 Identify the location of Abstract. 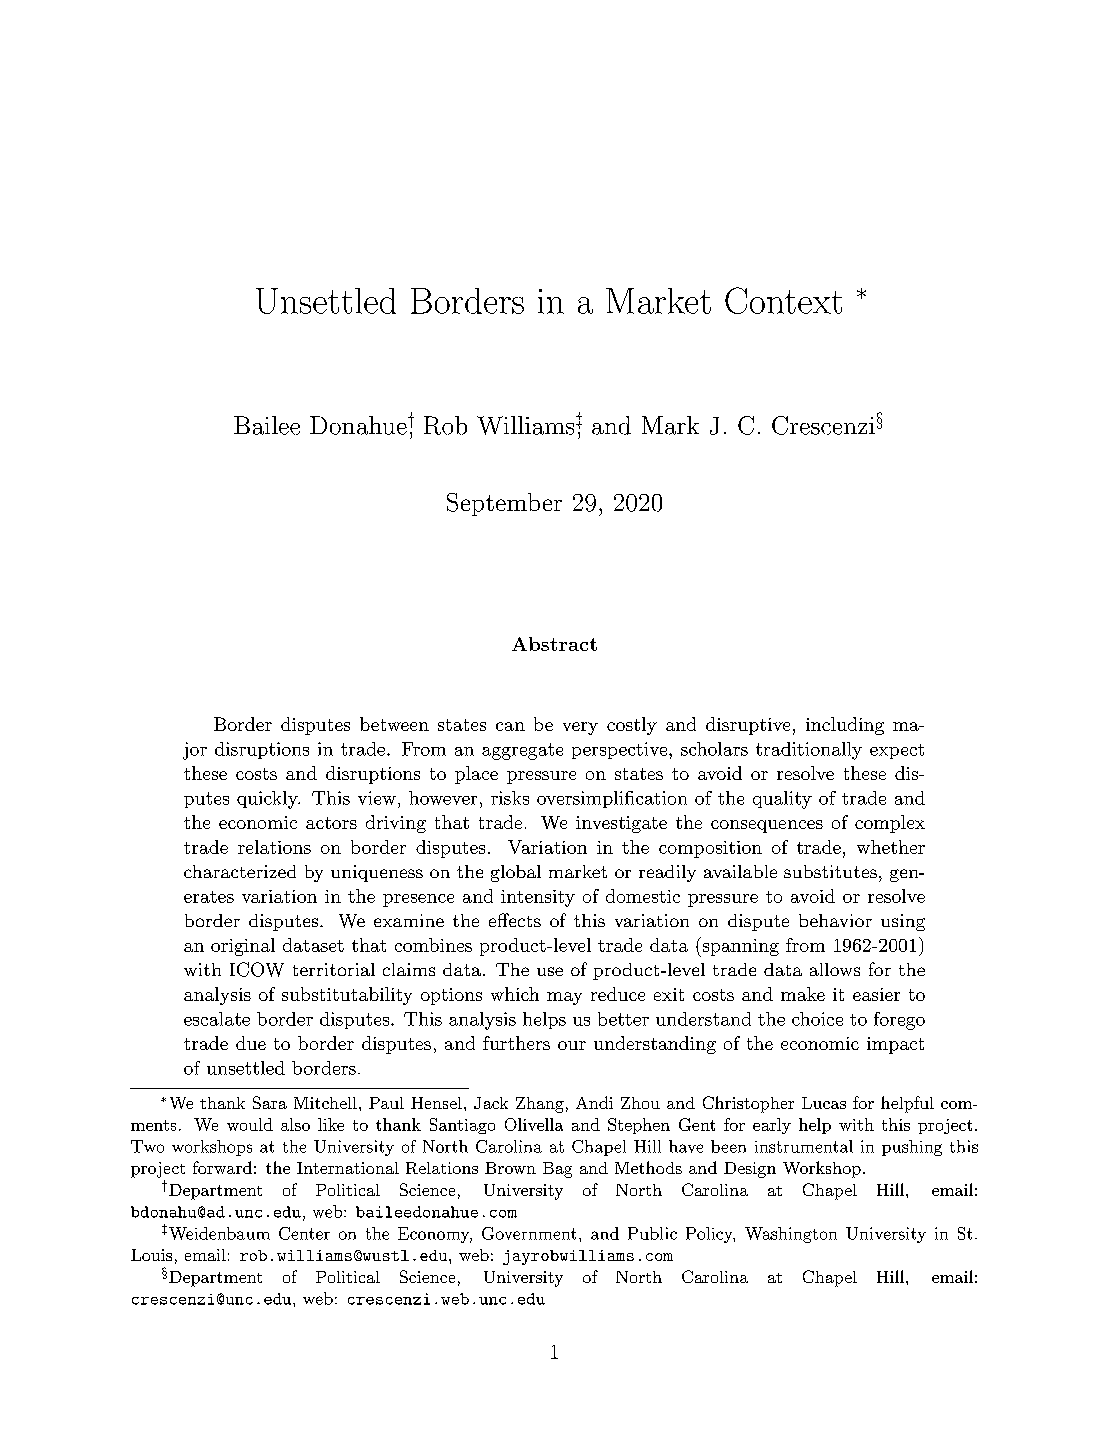
(554, 644).
